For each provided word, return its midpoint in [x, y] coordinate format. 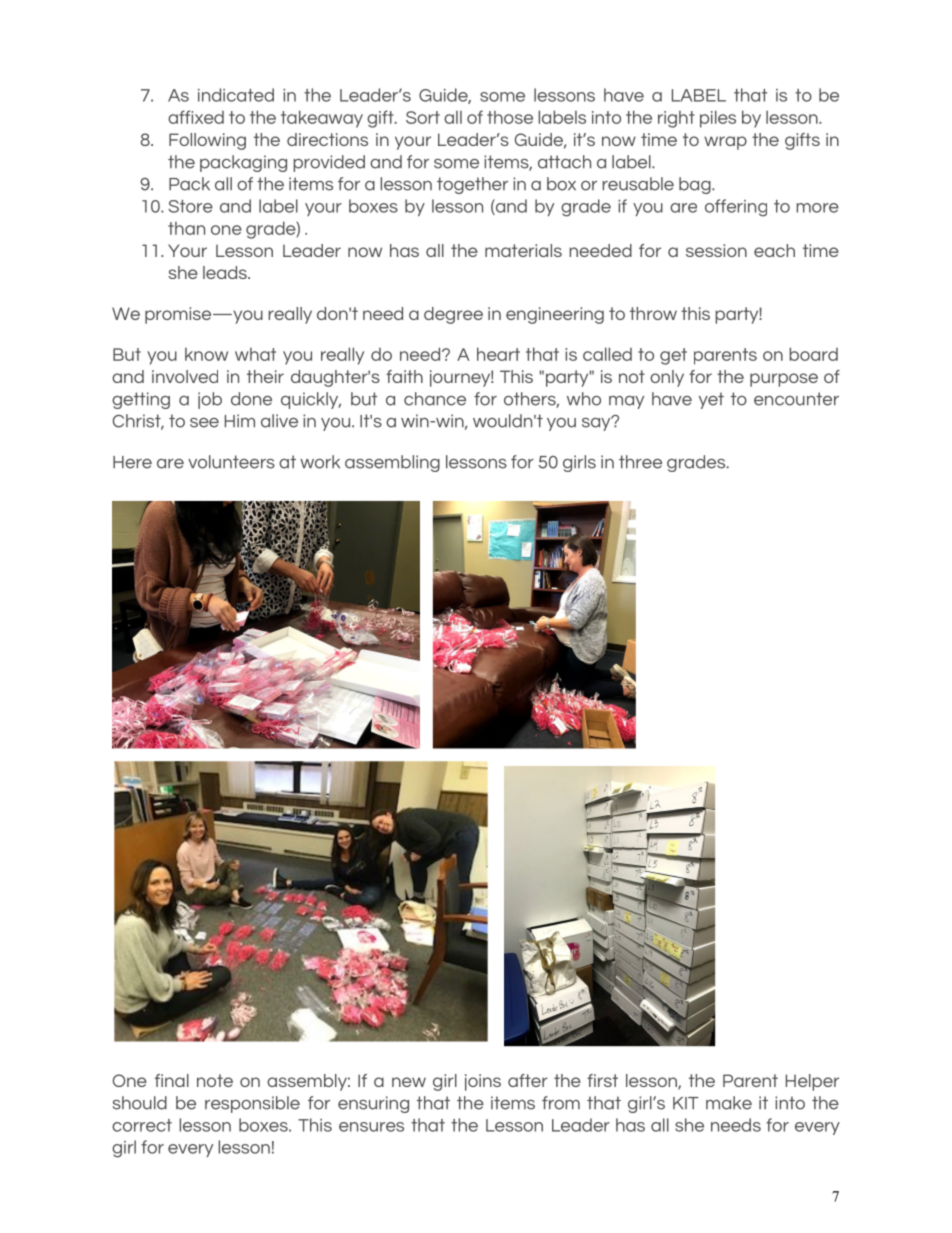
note [215, 1080]
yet [711, 400]
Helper [812, 1082]
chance [435, 399]
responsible [252, 1104]
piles [718, 119]
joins [483, 1082]
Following [207, 141]
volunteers [231, 462]
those [510, 117]
